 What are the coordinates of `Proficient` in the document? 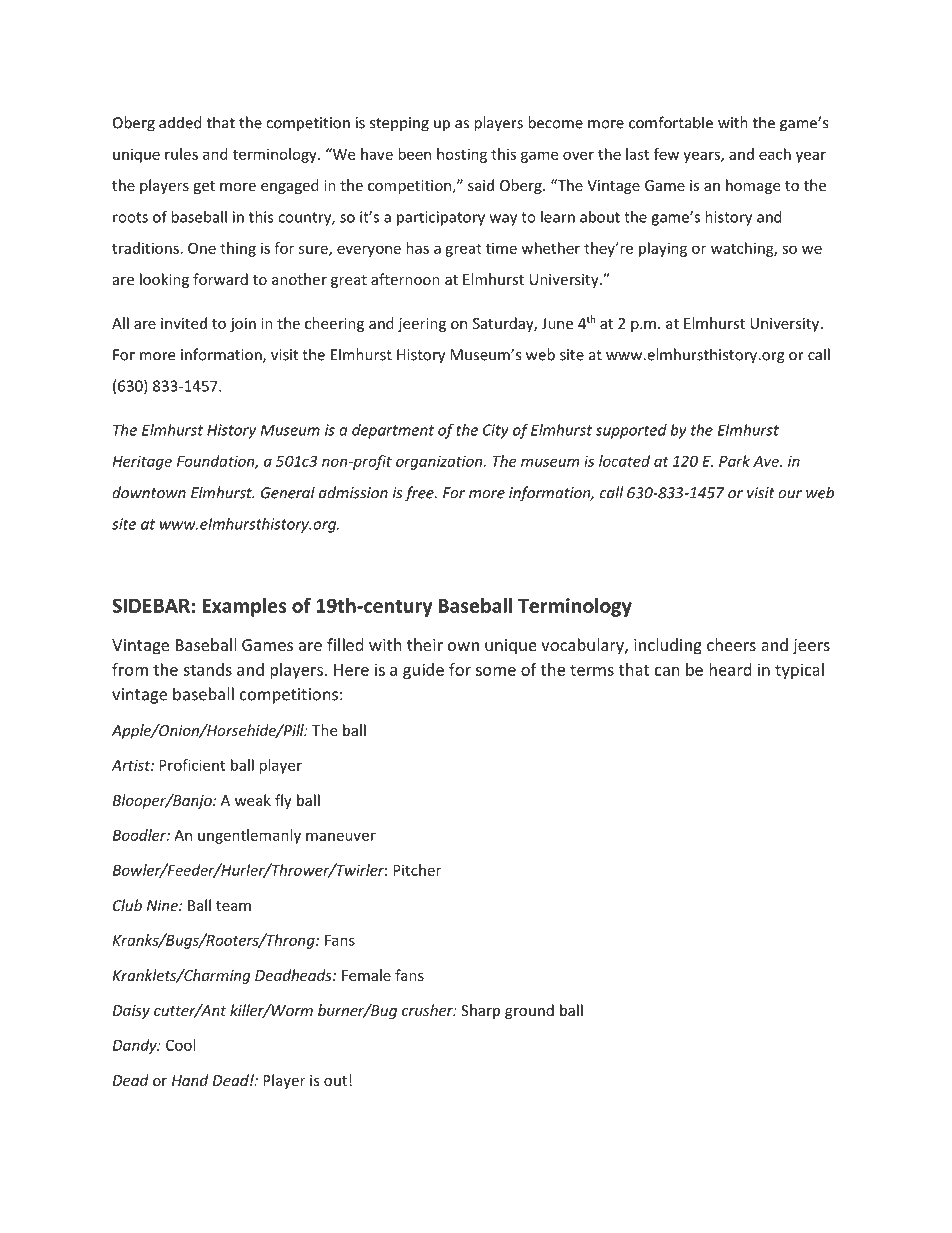 It's located at (192, 765).
